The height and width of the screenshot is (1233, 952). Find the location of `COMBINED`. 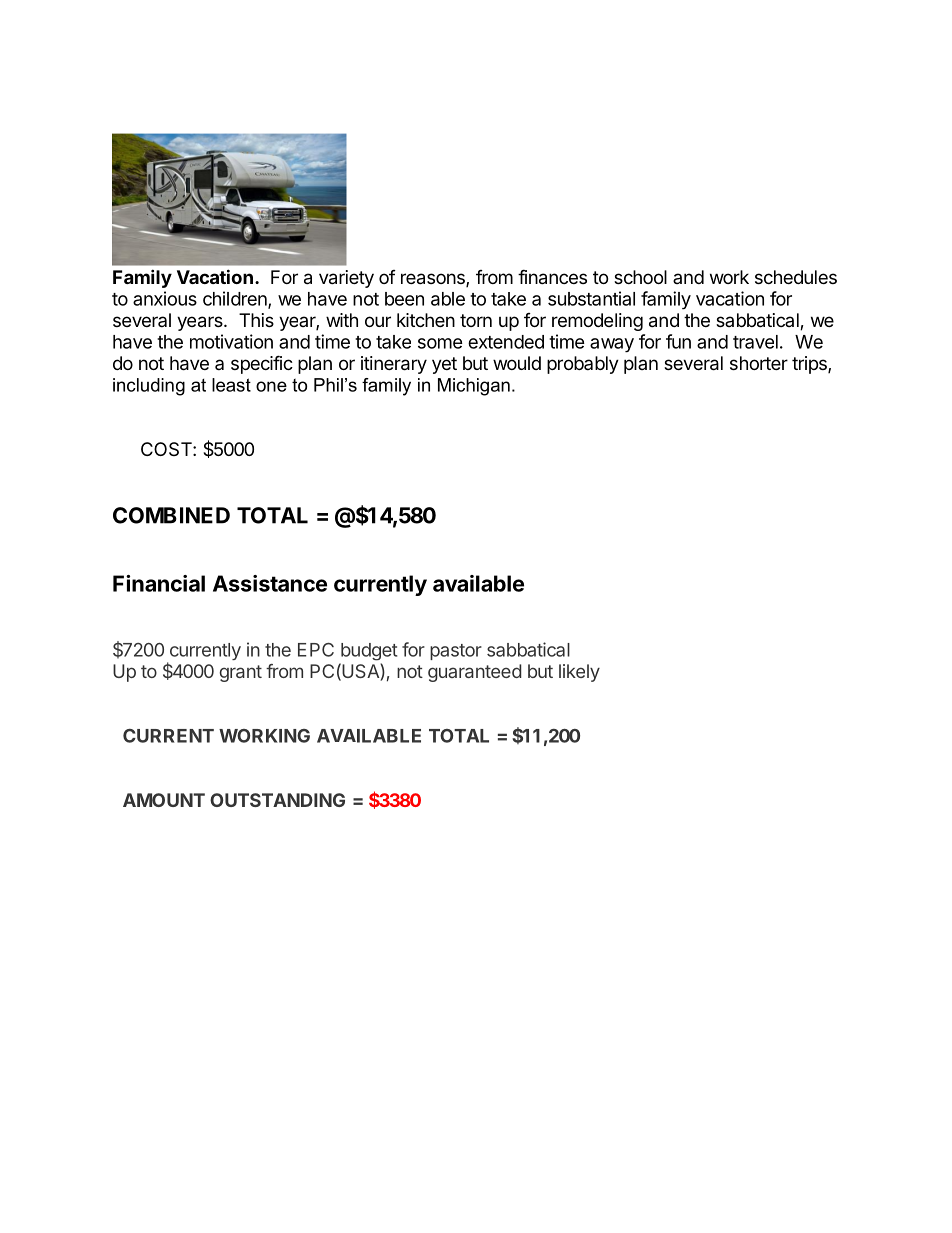

COMBINED is located at coordinates (171, 515).
